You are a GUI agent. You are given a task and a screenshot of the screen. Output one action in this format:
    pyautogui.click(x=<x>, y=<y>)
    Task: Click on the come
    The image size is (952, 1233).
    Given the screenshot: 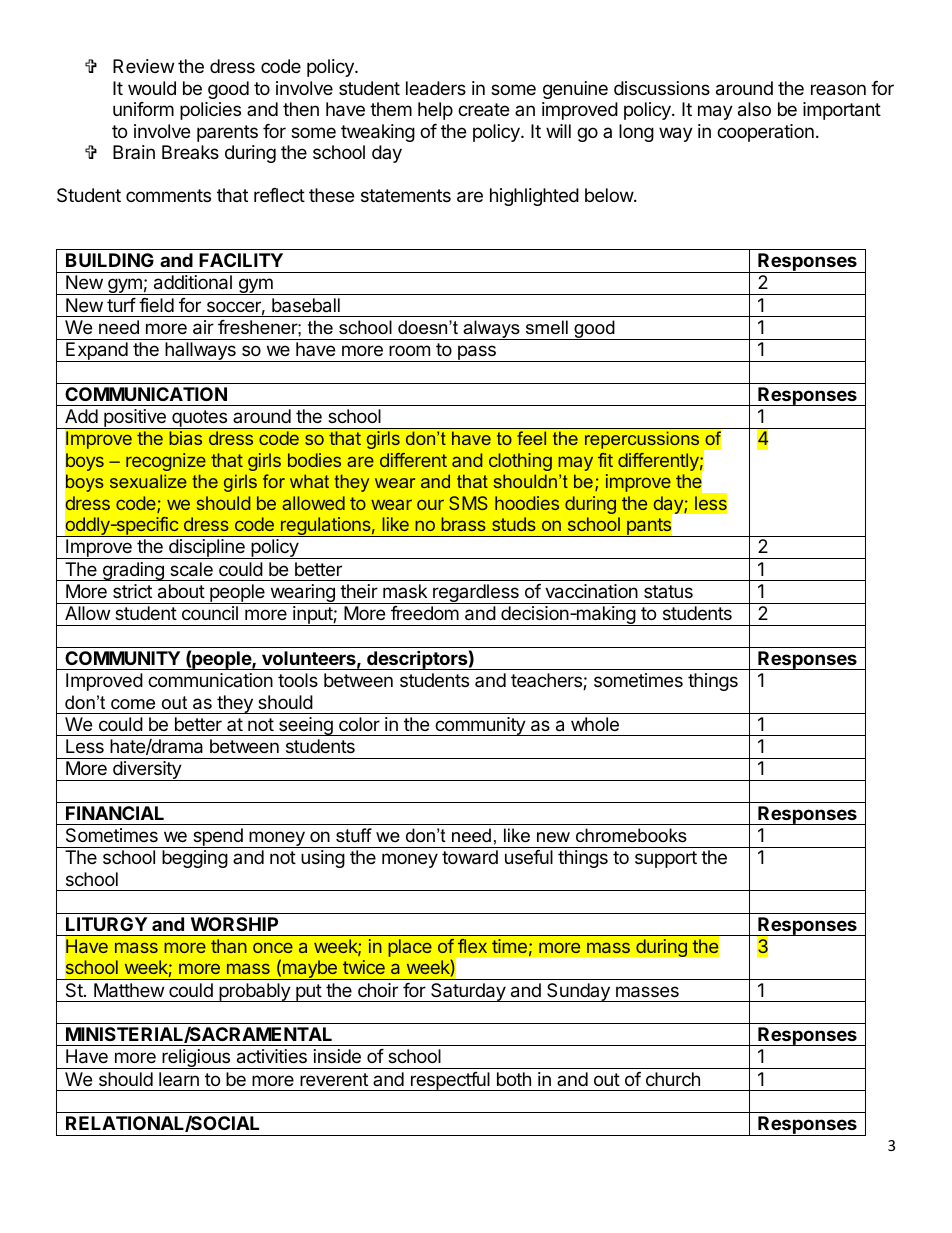 What is the action you would take?
    pyautogui.click(x=133, y=704)
